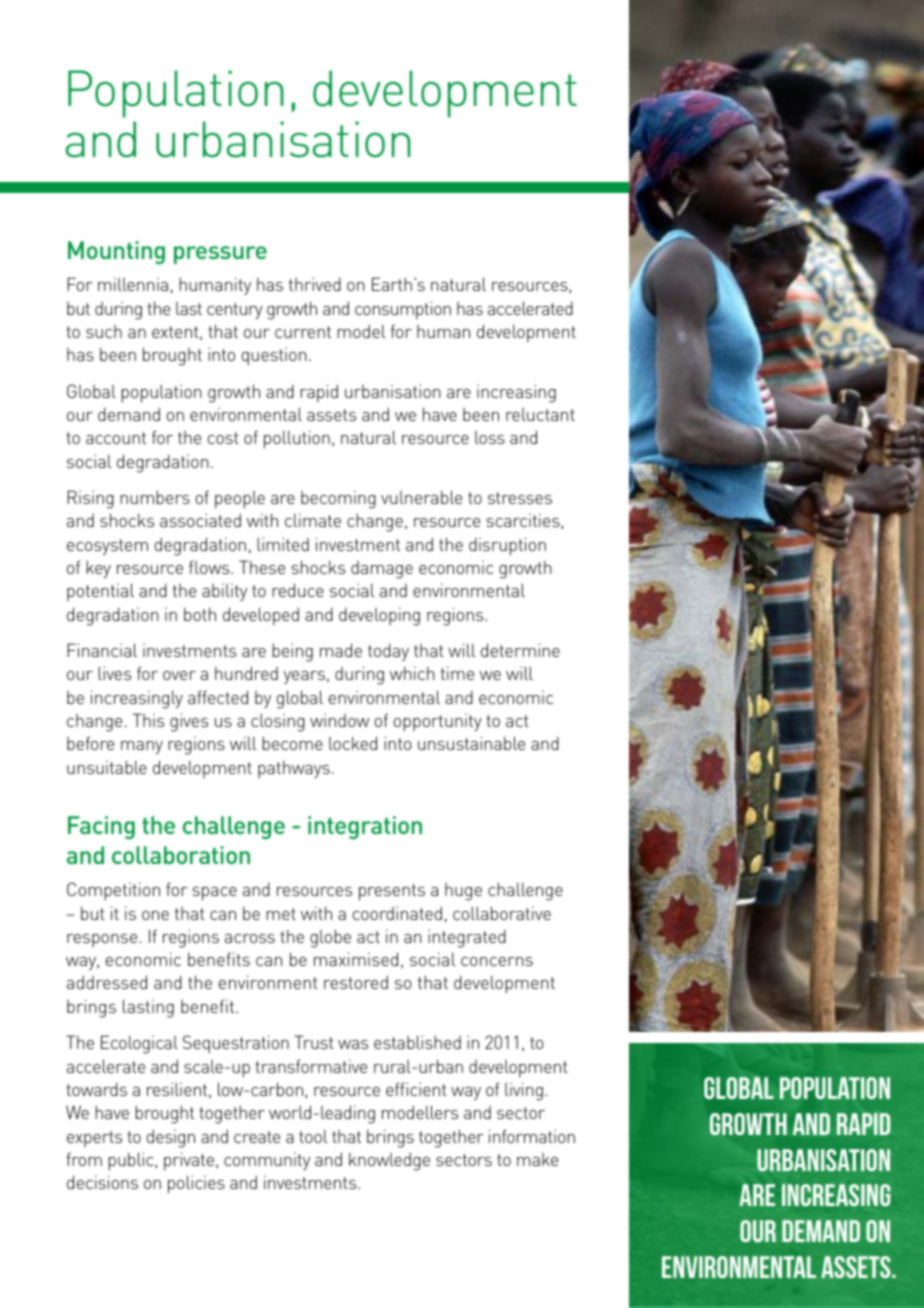  Describe the element at coordinates (339, 720) in the screenshot. I see `window` at that location.
